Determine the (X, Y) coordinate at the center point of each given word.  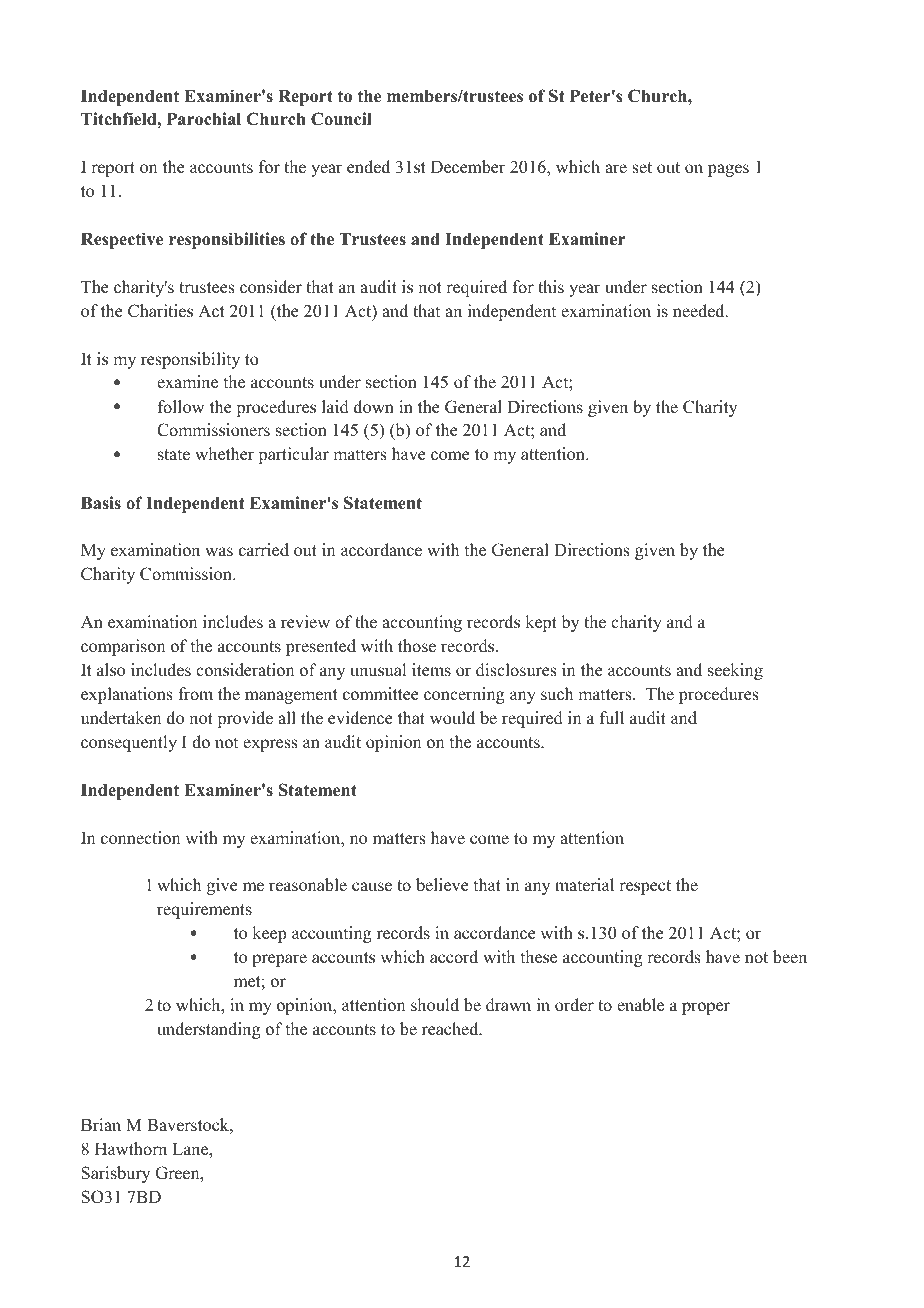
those (417, 646)
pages (728, 170)
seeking (735, 671)
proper (706, 1008)
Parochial (204, 119)
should (435, 1005)
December (468, 167)
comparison (123, 647)
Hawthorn (131, 1149)
